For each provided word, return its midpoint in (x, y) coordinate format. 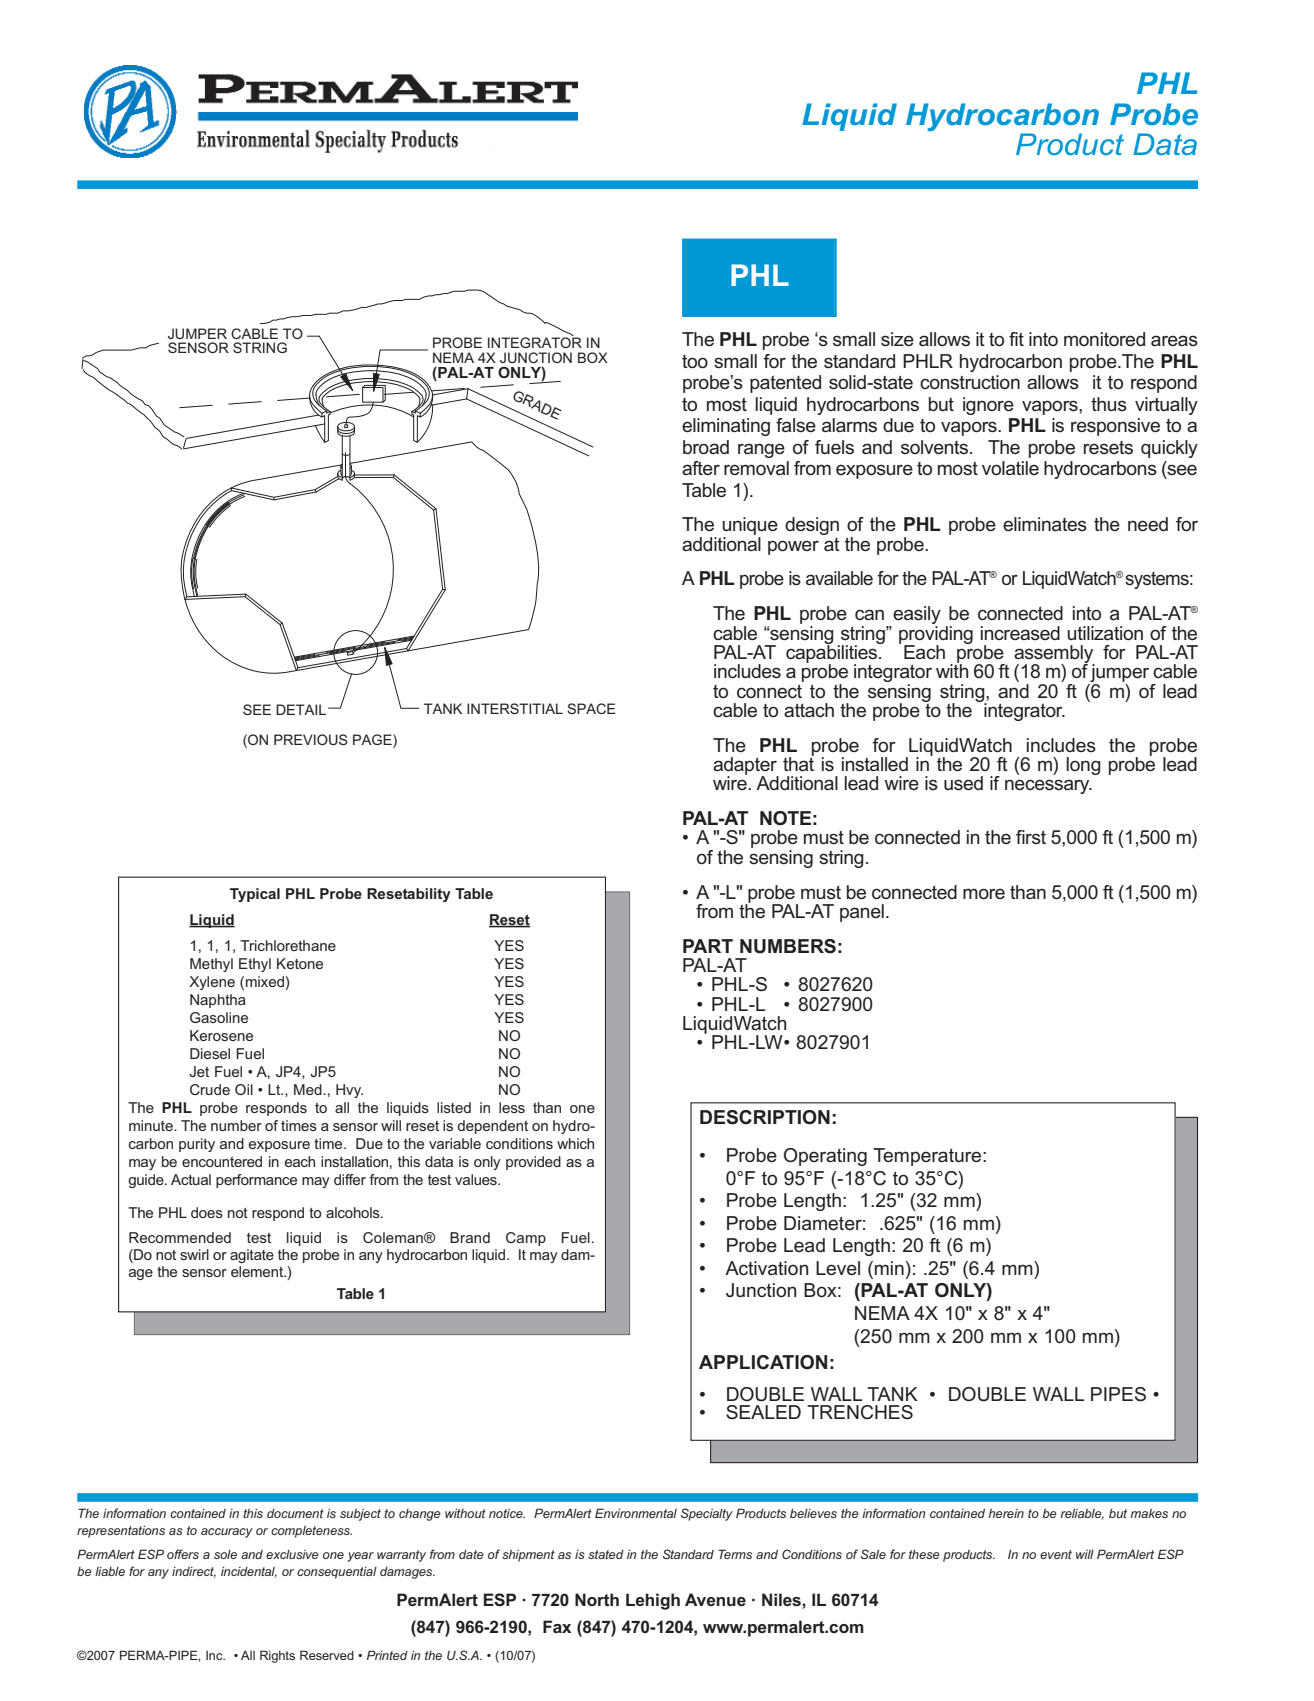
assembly (1054, 655)
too (695, 361)
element (258, 1271)
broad (706, 447)
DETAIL (301, 709)
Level (838, 1268)
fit (1016, 339)
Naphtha (218, 1001)
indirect (194, 1572)
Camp (526, 1239)
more (984, 893)
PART (708, 946)
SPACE (591, 708)
